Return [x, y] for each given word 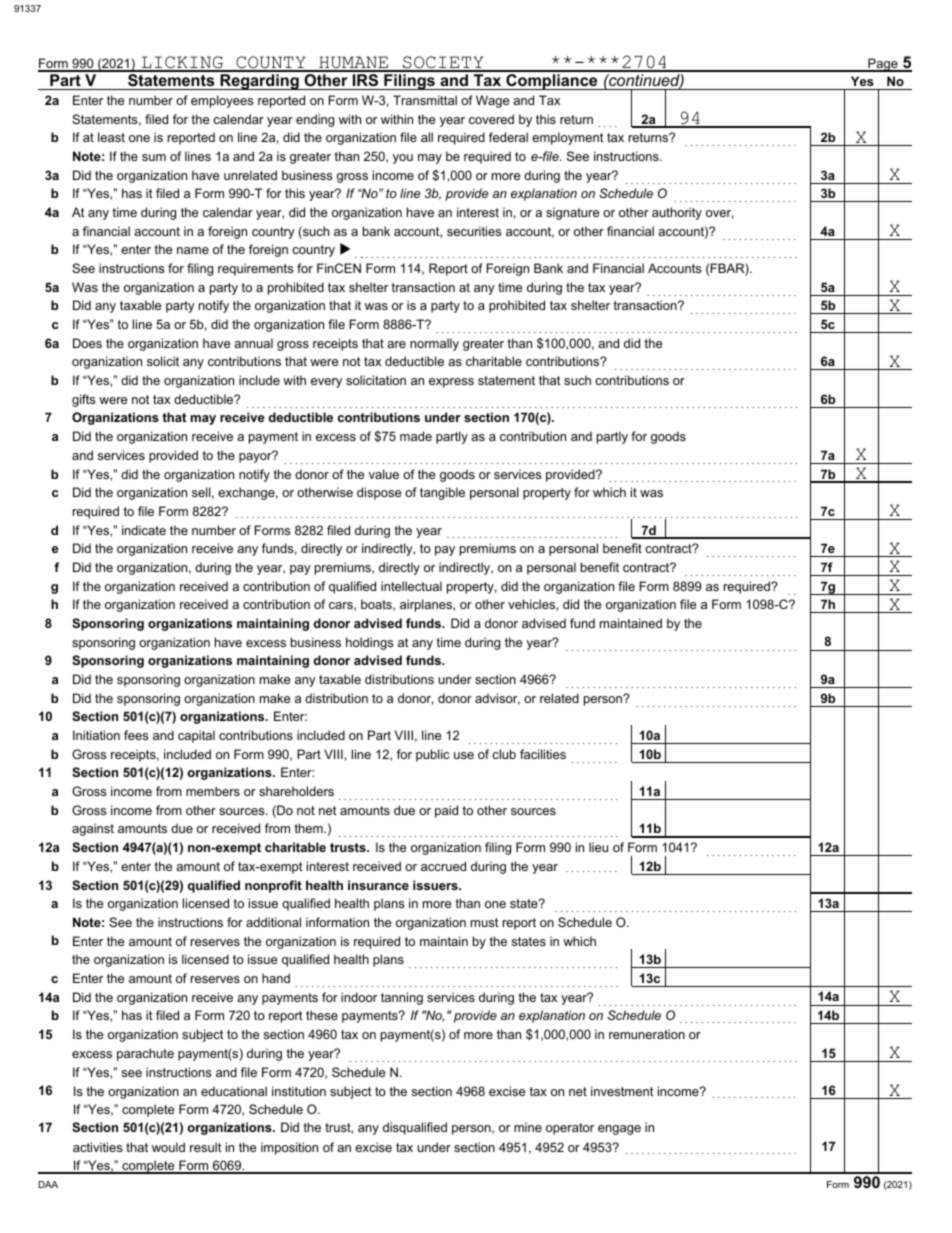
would [168, 1147]
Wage [492, 101]
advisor [497, 699]
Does [87, 343]
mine [528, 1127]
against [93, 829]
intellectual [411, 586]
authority [677, 213]
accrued [443, 866]
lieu [598, 847]
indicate [144, 530]
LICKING [182, 63]
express [451, 383]
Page [883, 65]
